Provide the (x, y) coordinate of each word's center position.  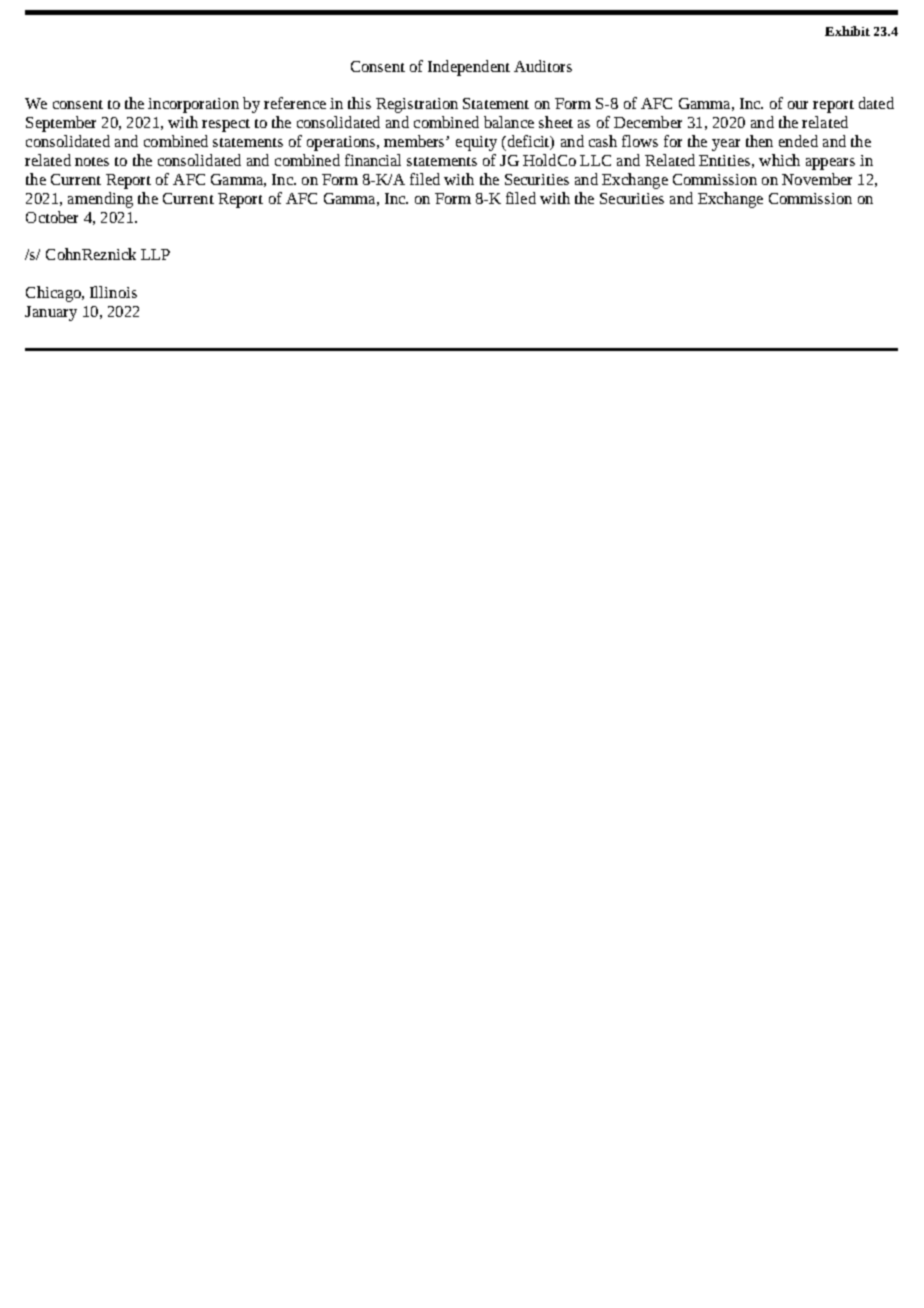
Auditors (543, 66)
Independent (469, 68)
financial (373, 160)
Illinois (113, 292)
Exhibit (847, 31)
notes (92, 161)
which (779, 160)
